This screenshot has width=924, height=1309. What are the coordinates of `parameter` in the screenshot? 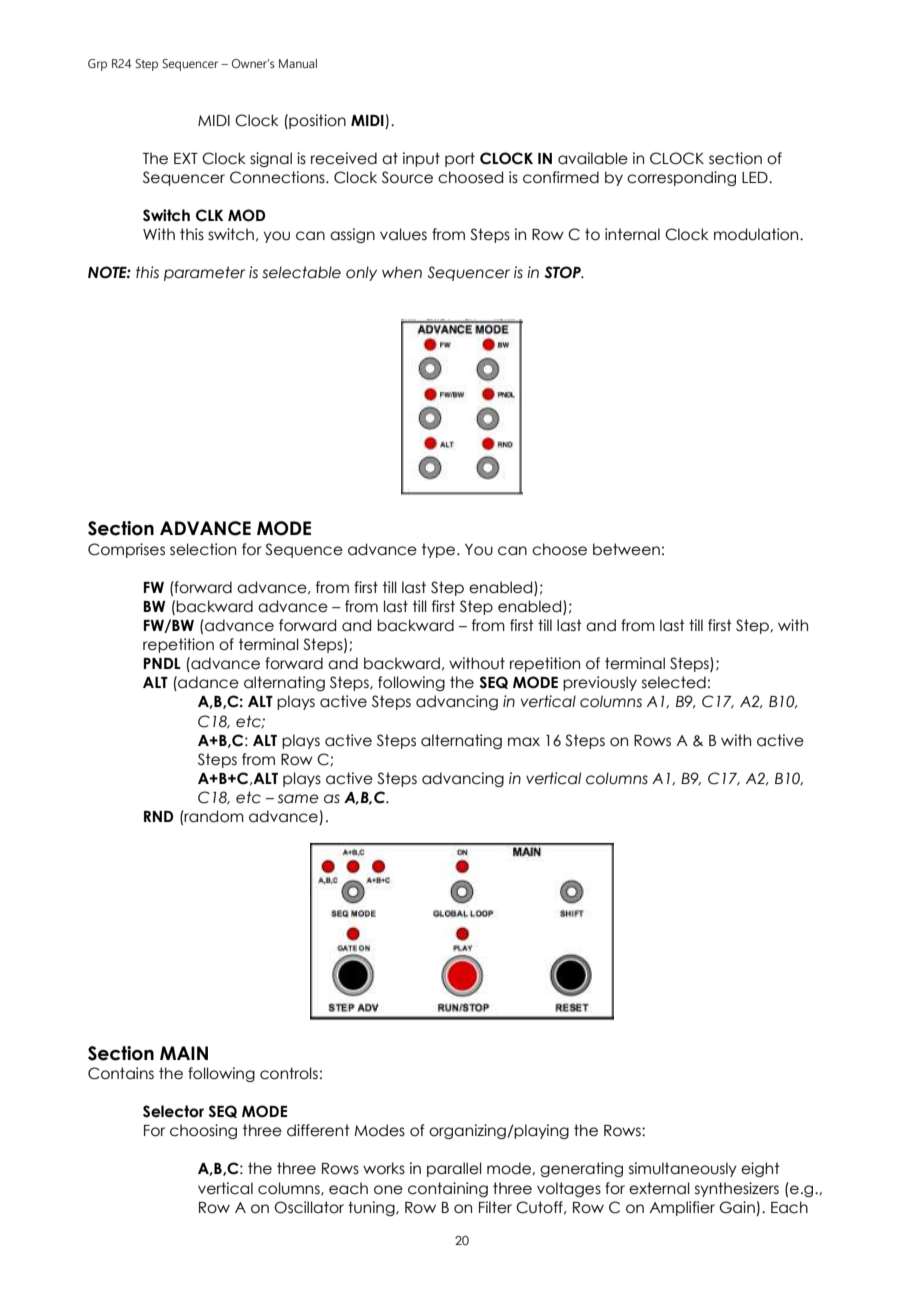 It's located at (204, 273).
